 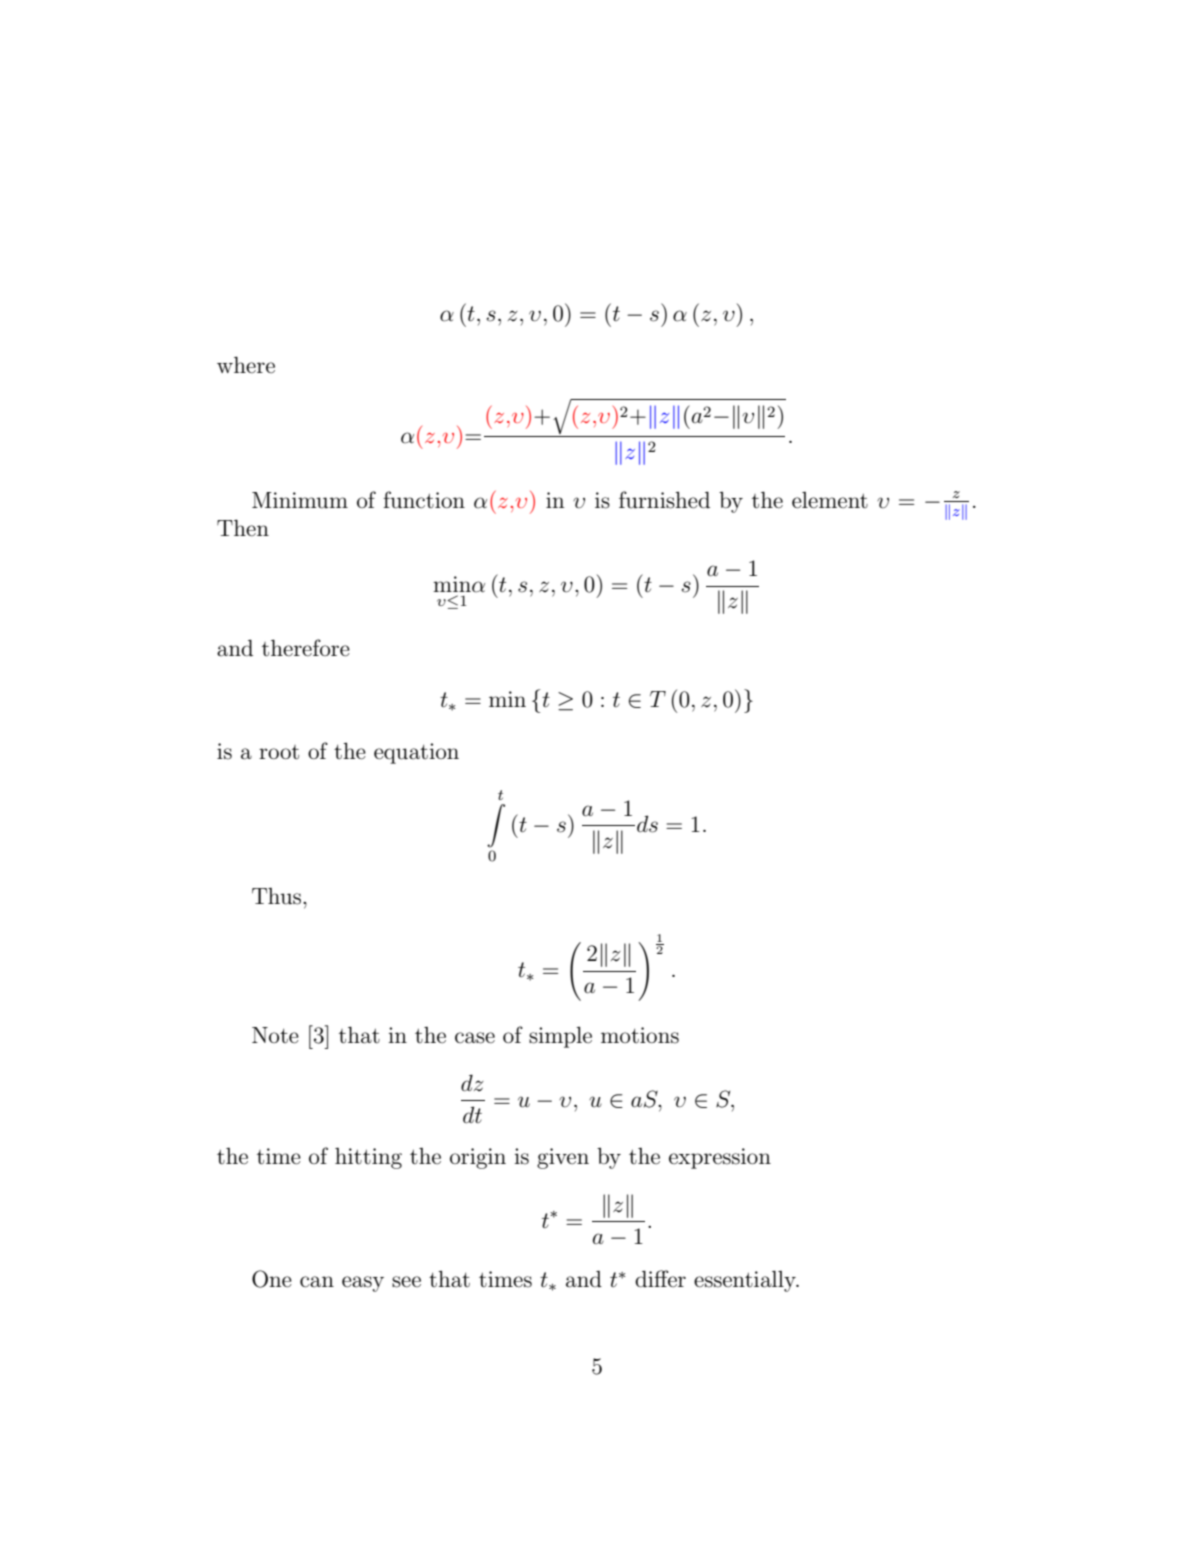 I want to click on element, so click(x=830, y=500).
